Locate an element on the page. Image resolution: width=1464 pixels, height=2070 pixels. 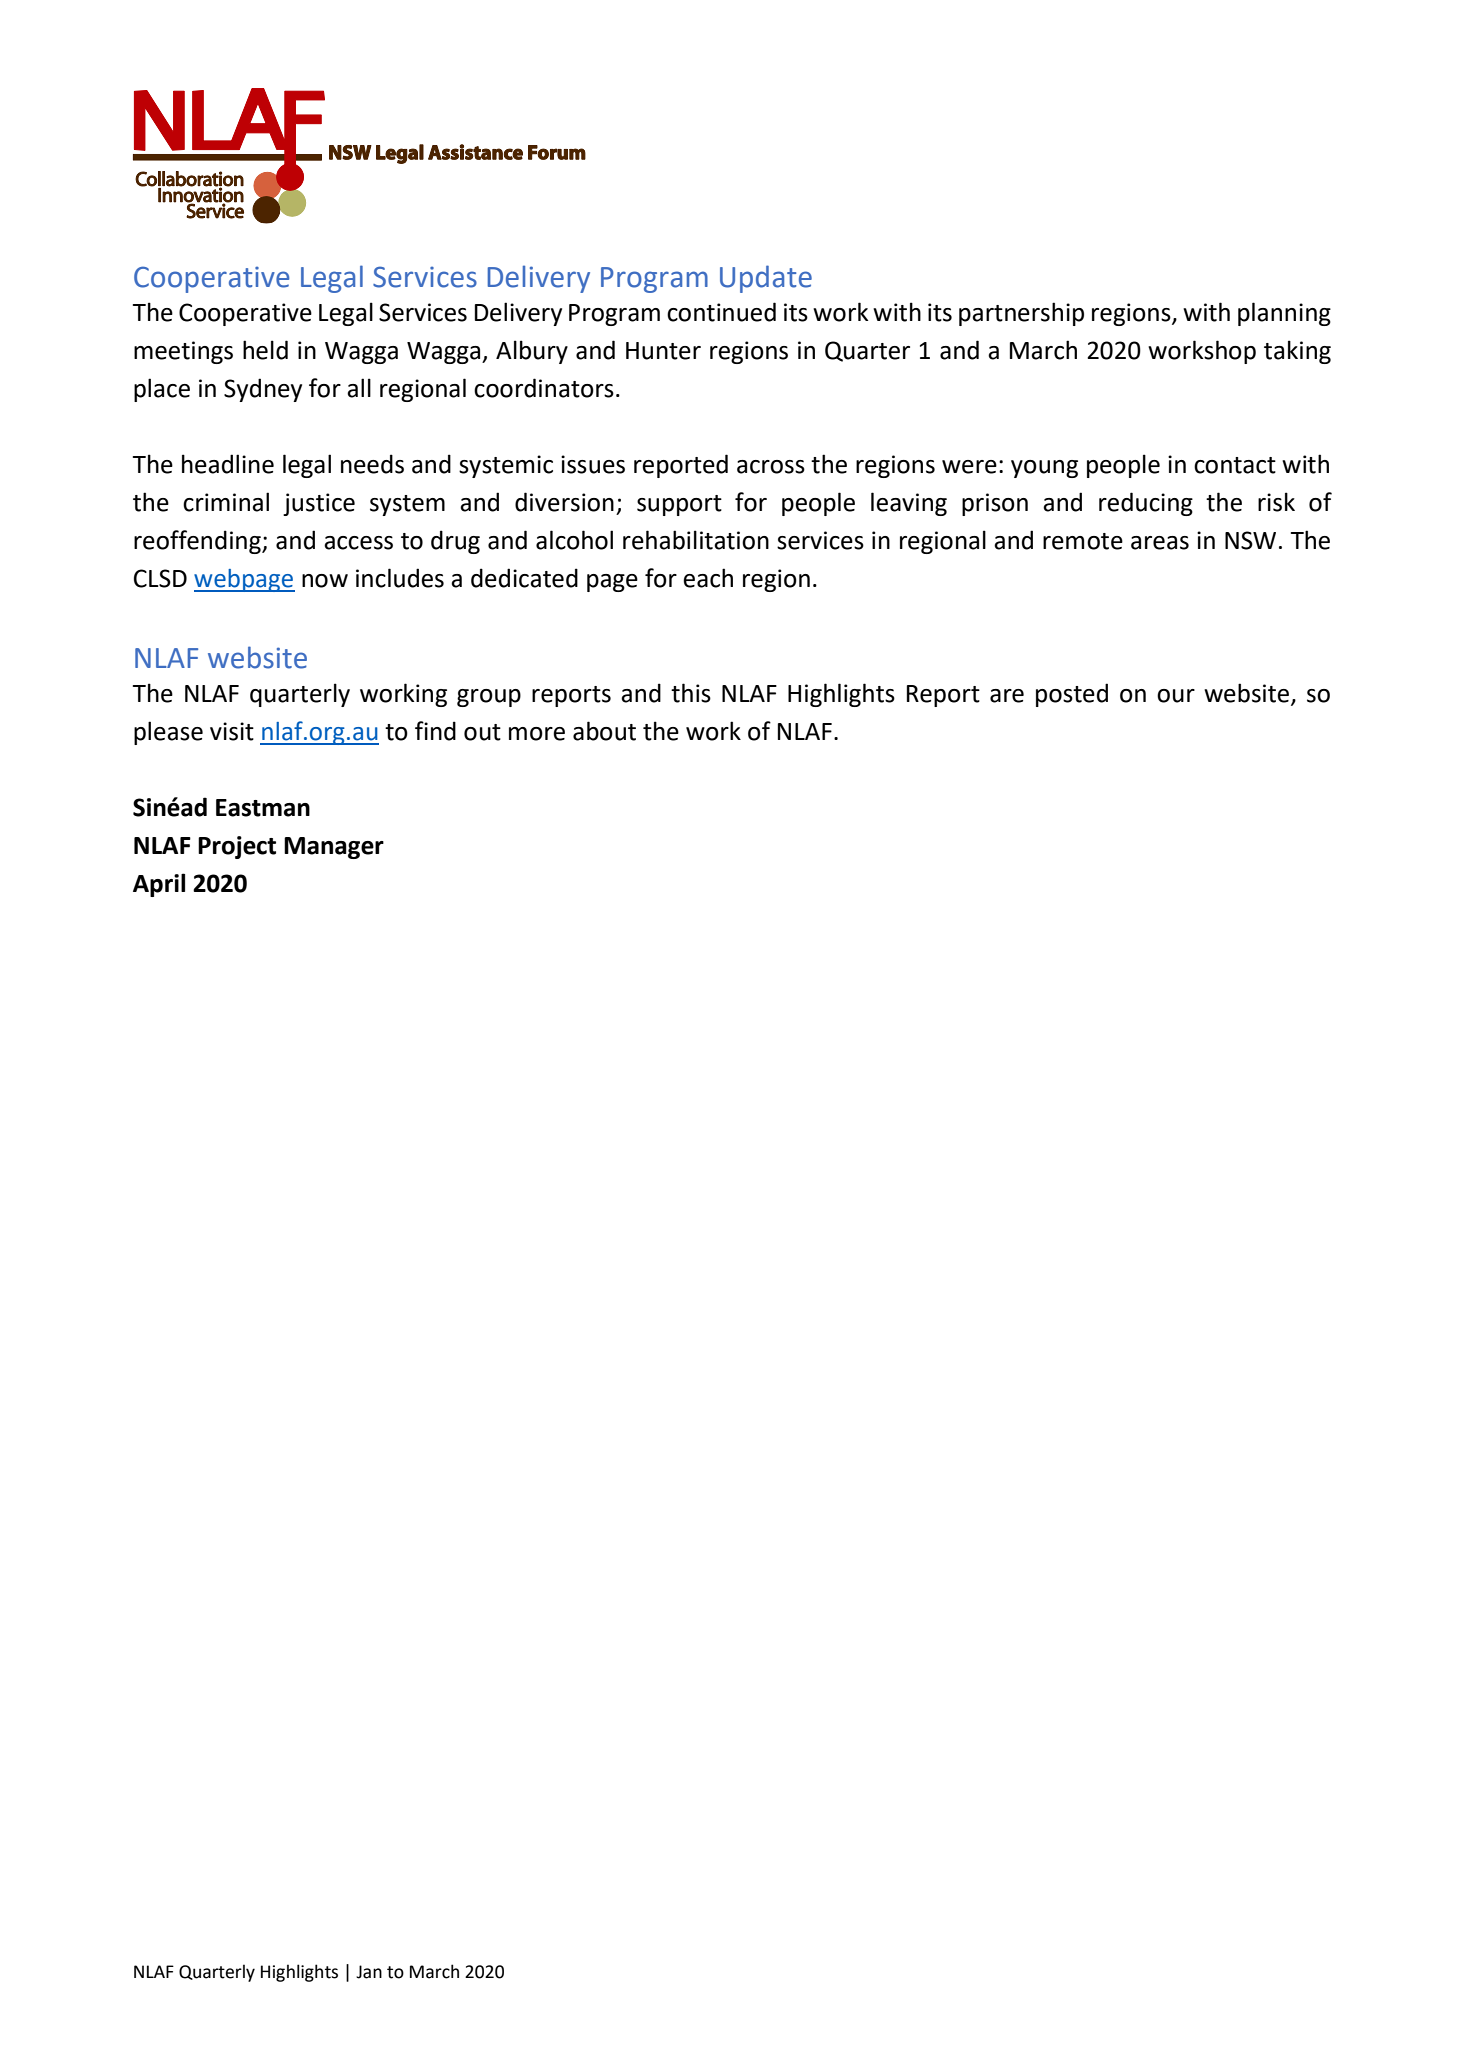
Manager is located at coordinates (334, 848).
